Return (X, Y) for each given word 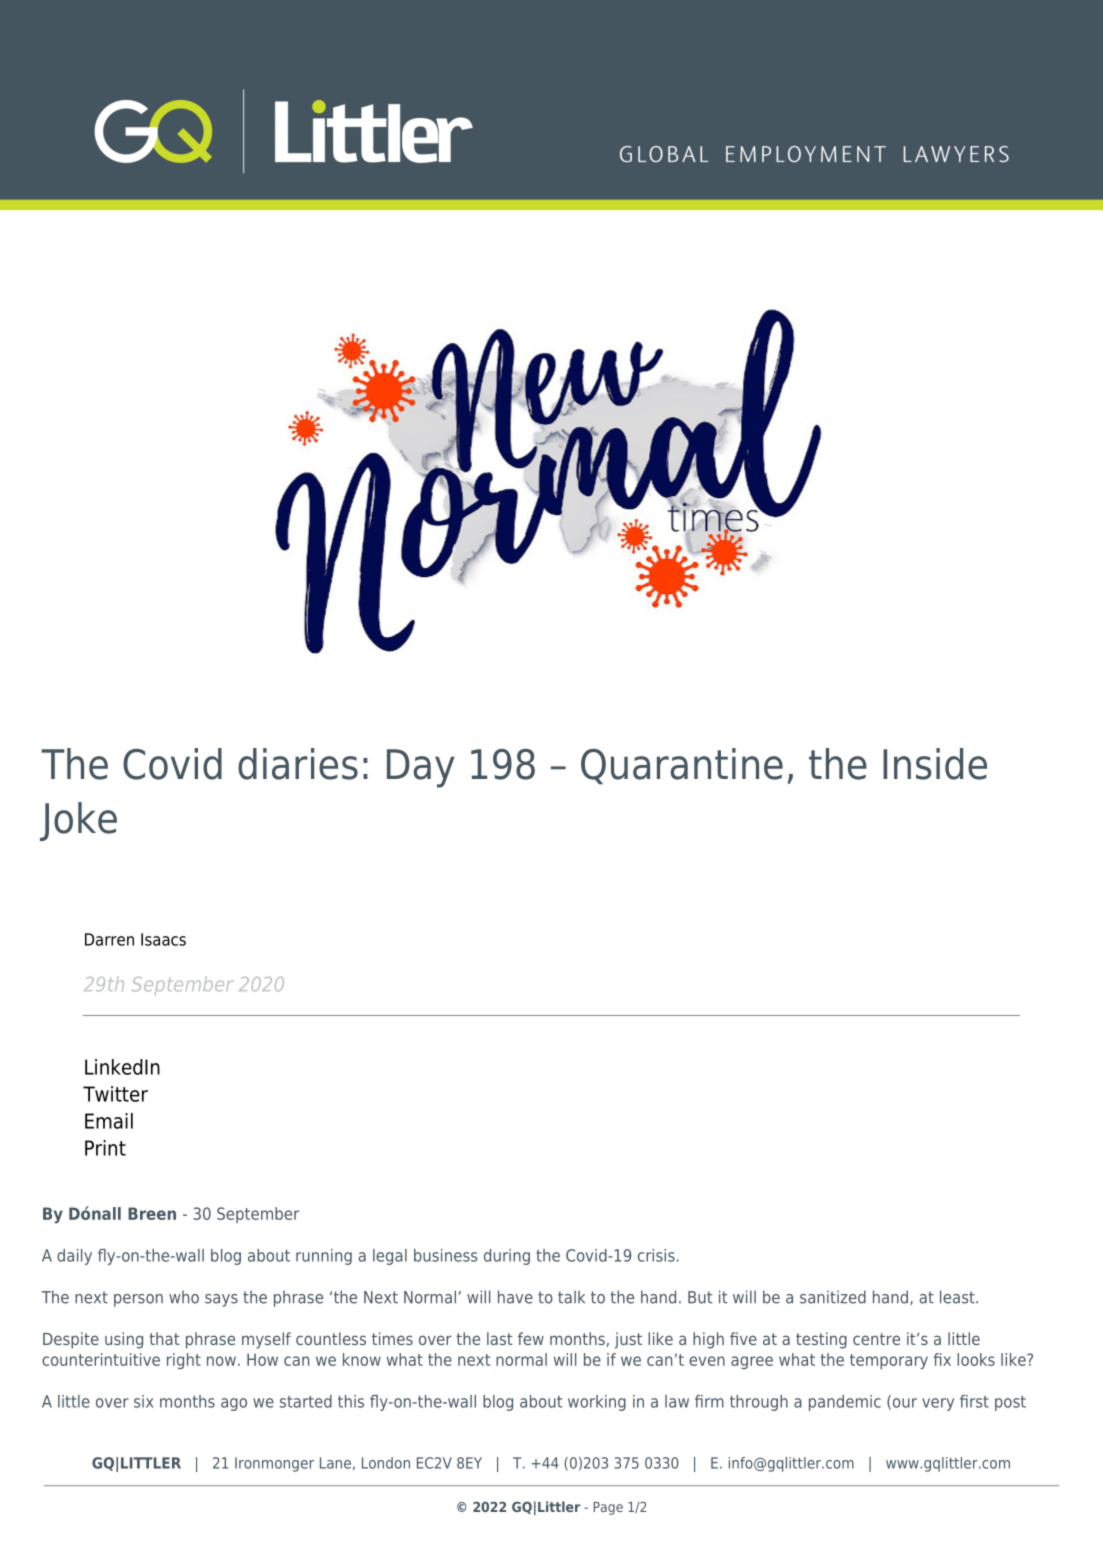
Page (608, 1508)
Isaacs (163, 939)
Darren (109, 939)
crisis (656, 1255)
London (386, 1463)
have (515, 1297)
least (958, 1297)
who (184, 1297)
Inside (935, 764)
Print (105, 1148)
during (507, 1257)
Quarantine (682, 766)
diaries (298, 764)
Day (421, 768)
